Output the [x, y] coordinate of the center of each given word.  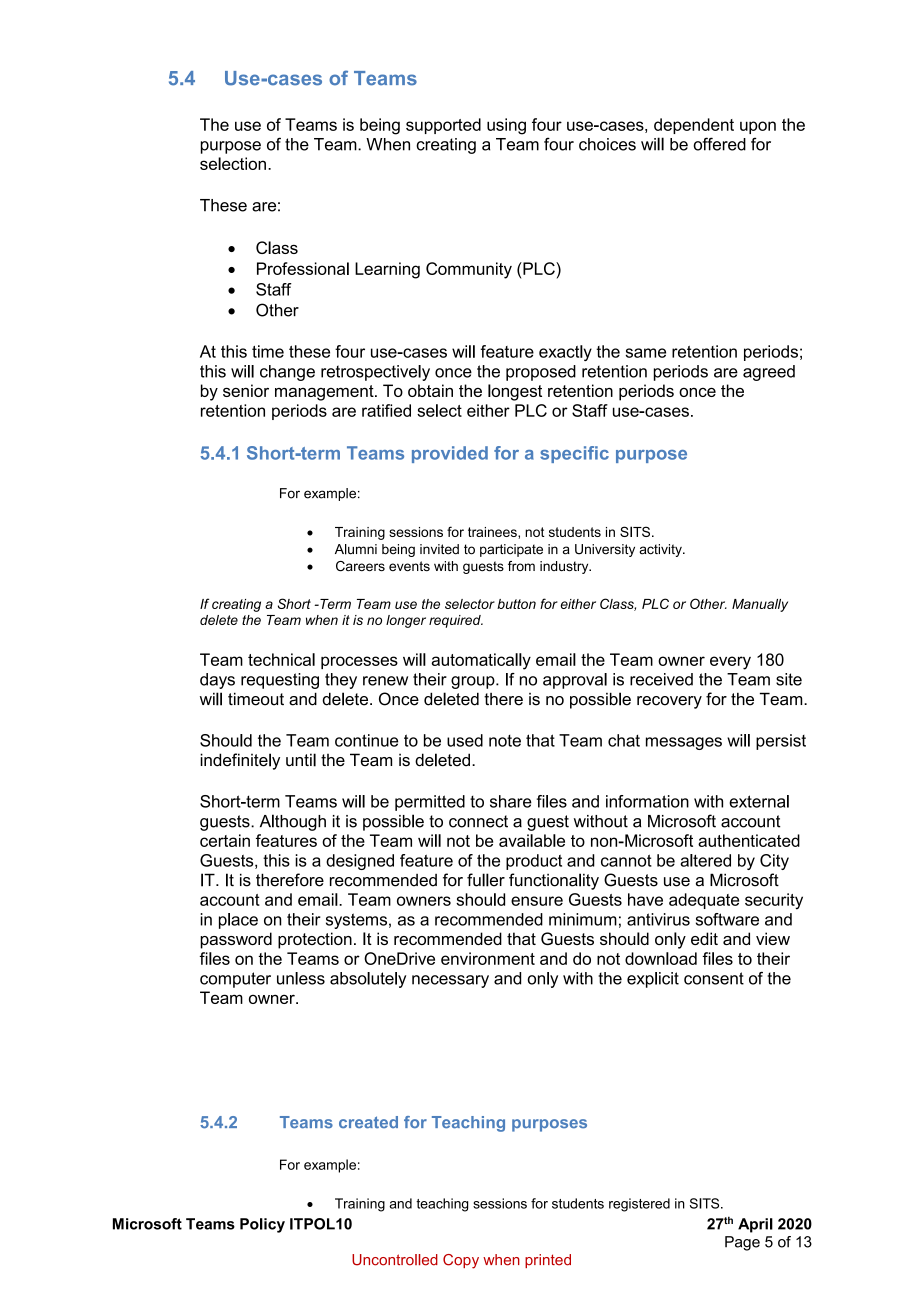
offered [719, 144]
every [730, 663]
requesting [280, 681]
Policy [262, 1225]
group [474, 682]
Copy [461, 1261]
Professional [303, 268]
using [506, 126]
